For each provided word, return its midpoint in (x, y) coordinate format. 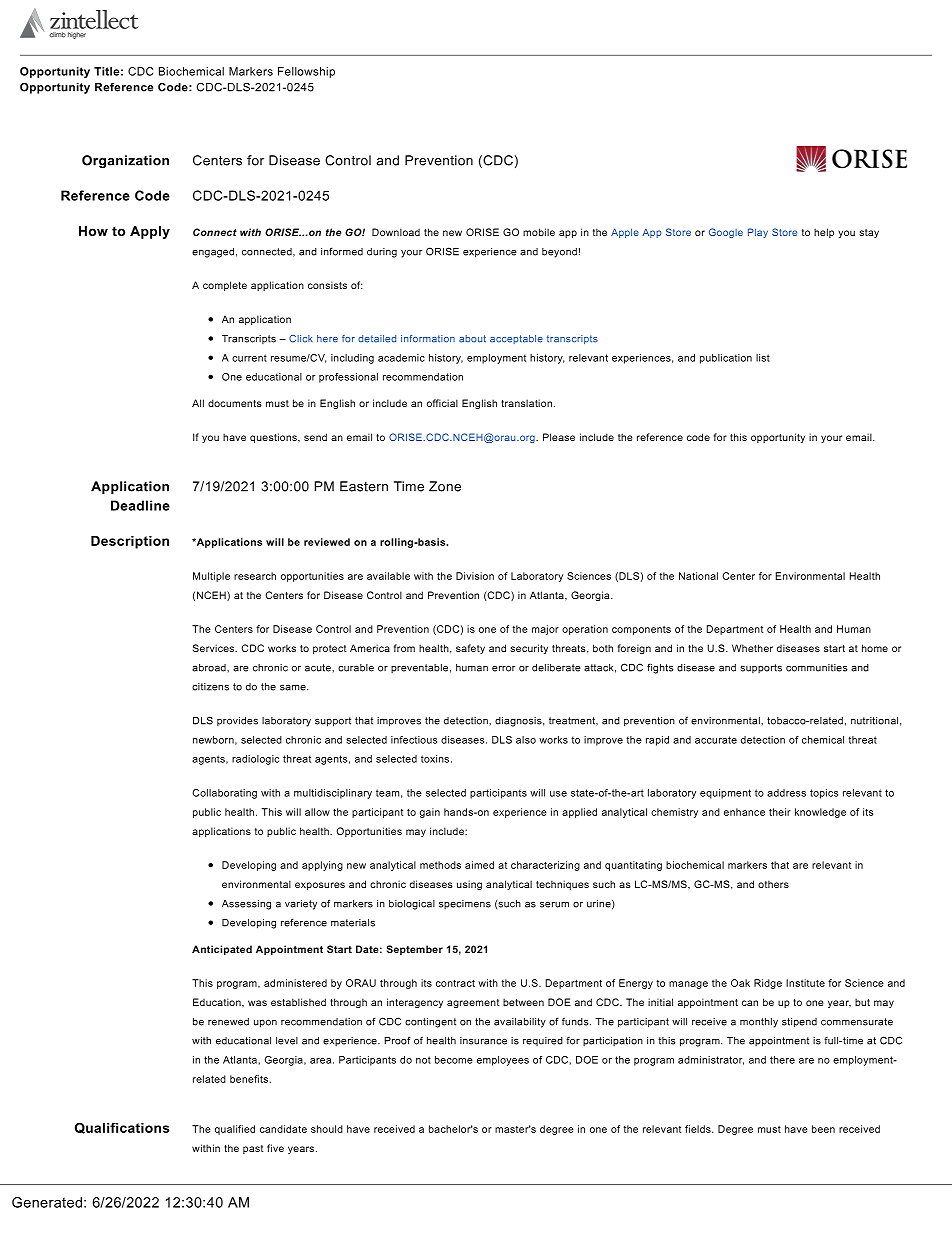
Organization (125, 161)
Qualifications (122, 1128)
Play (758, 233)
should (327, 1129)
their (780, 812)
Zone (445, 486)
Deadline (140, 505)
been (823, 1129)
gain (430, 813)
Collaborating (224, 794)
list (763, 358)
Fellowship (306, 72)
